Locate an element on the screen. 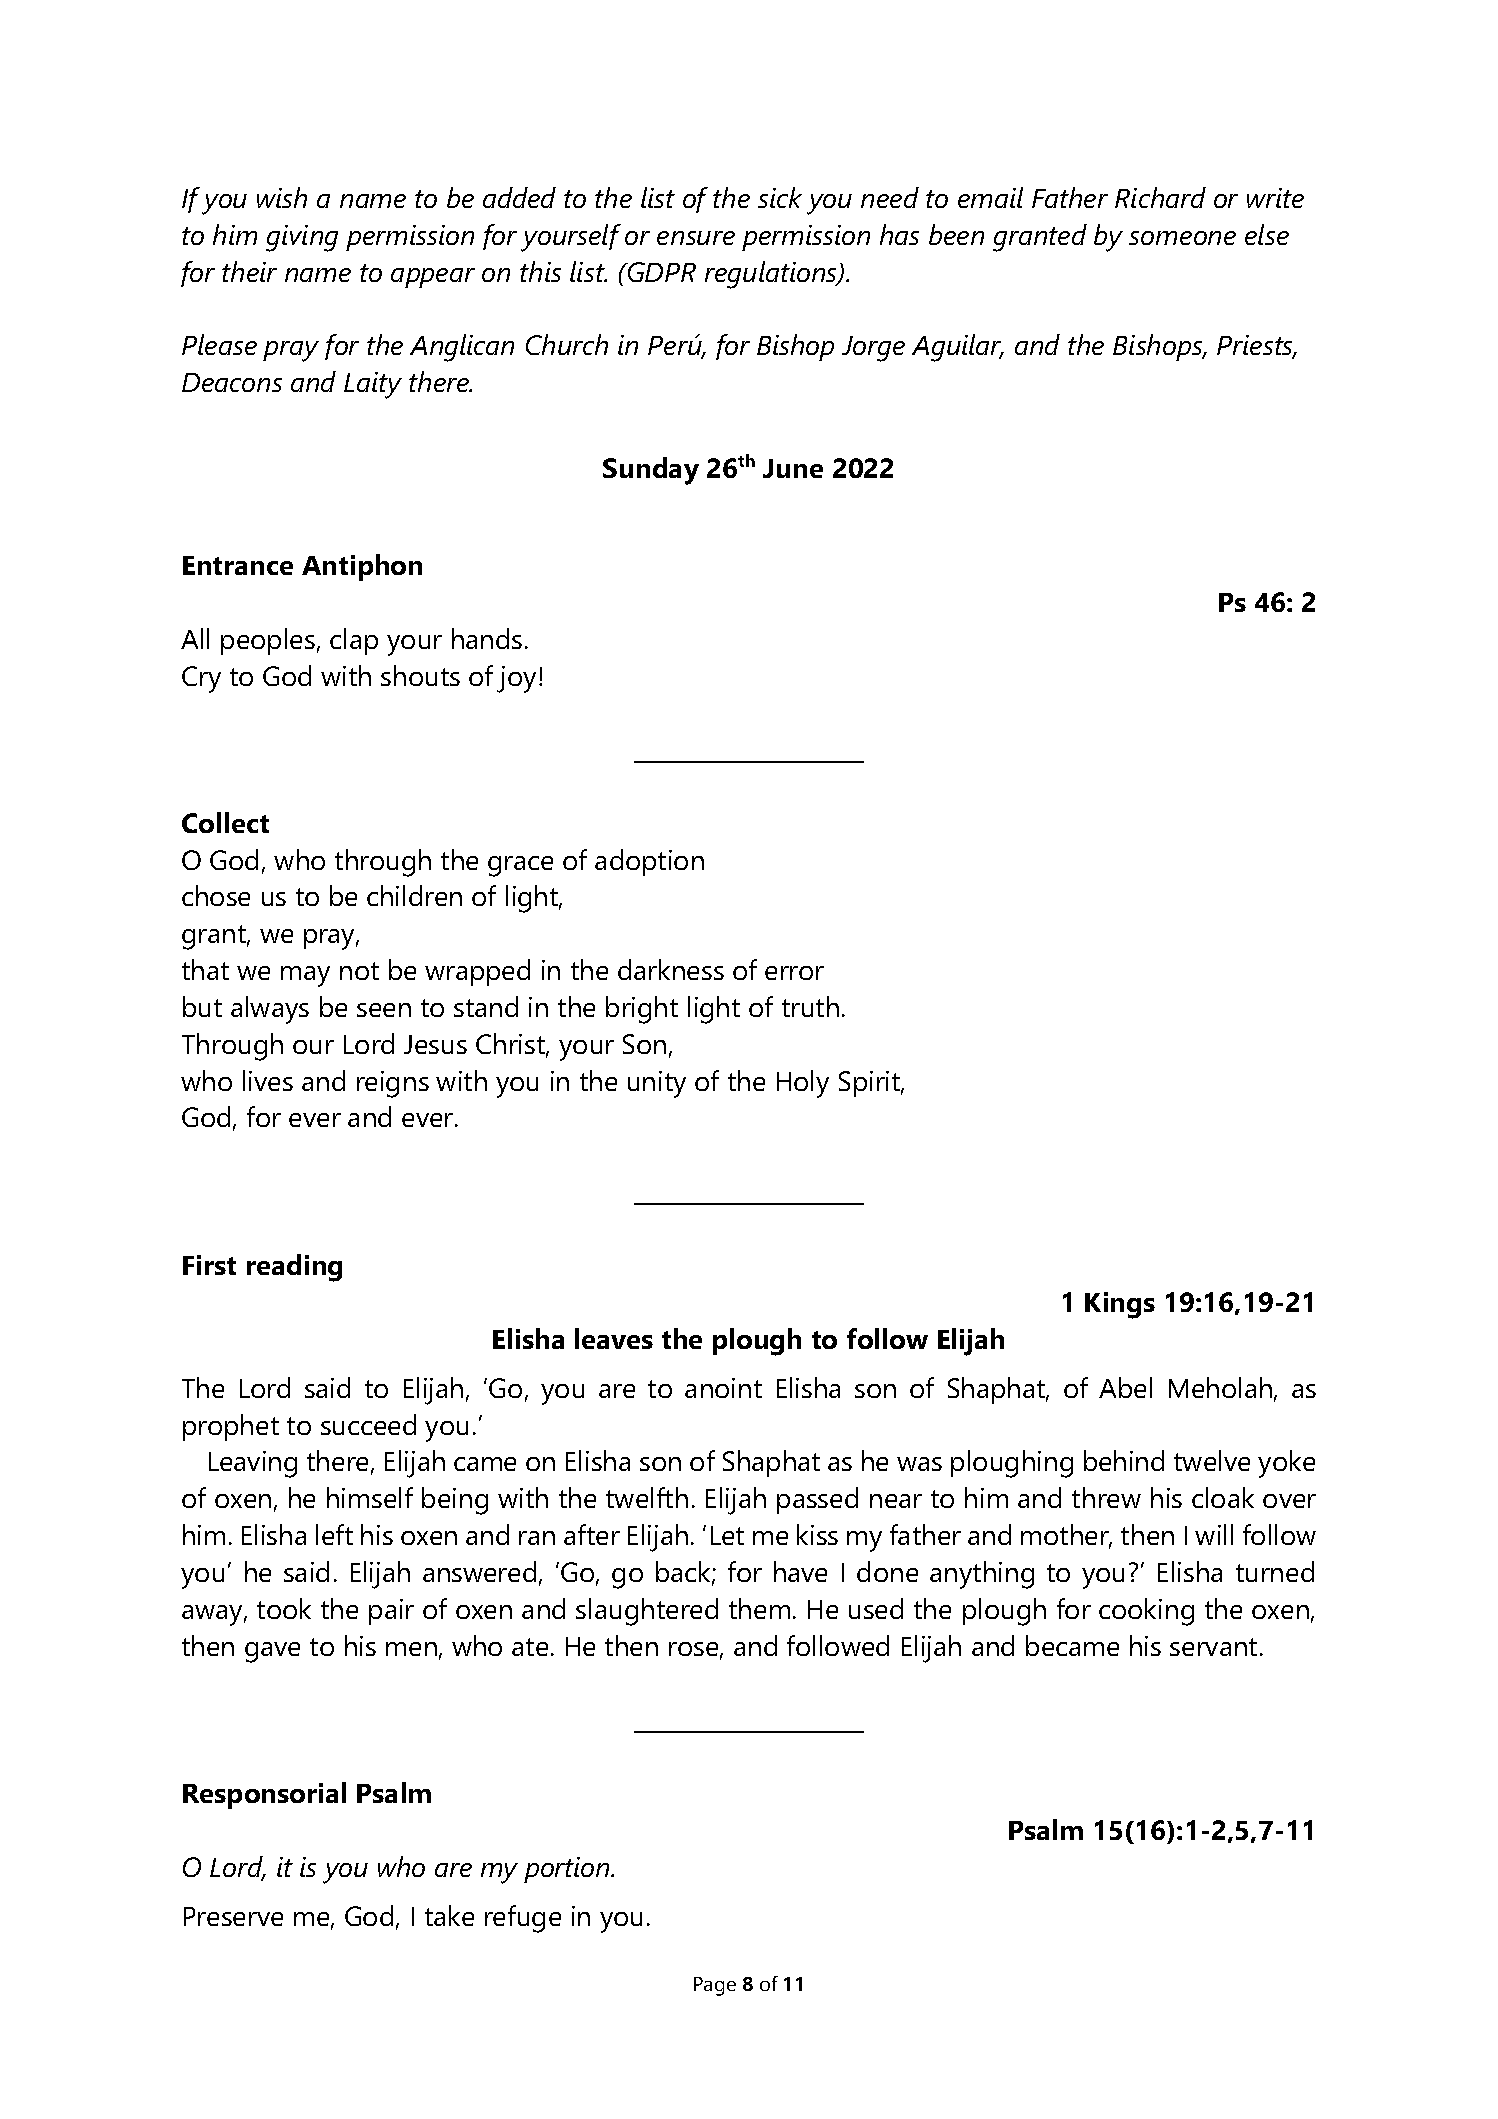 Image resolution: width=1498 pixels, height=2119 pixels. clap is located at coordinates (354, 641).
